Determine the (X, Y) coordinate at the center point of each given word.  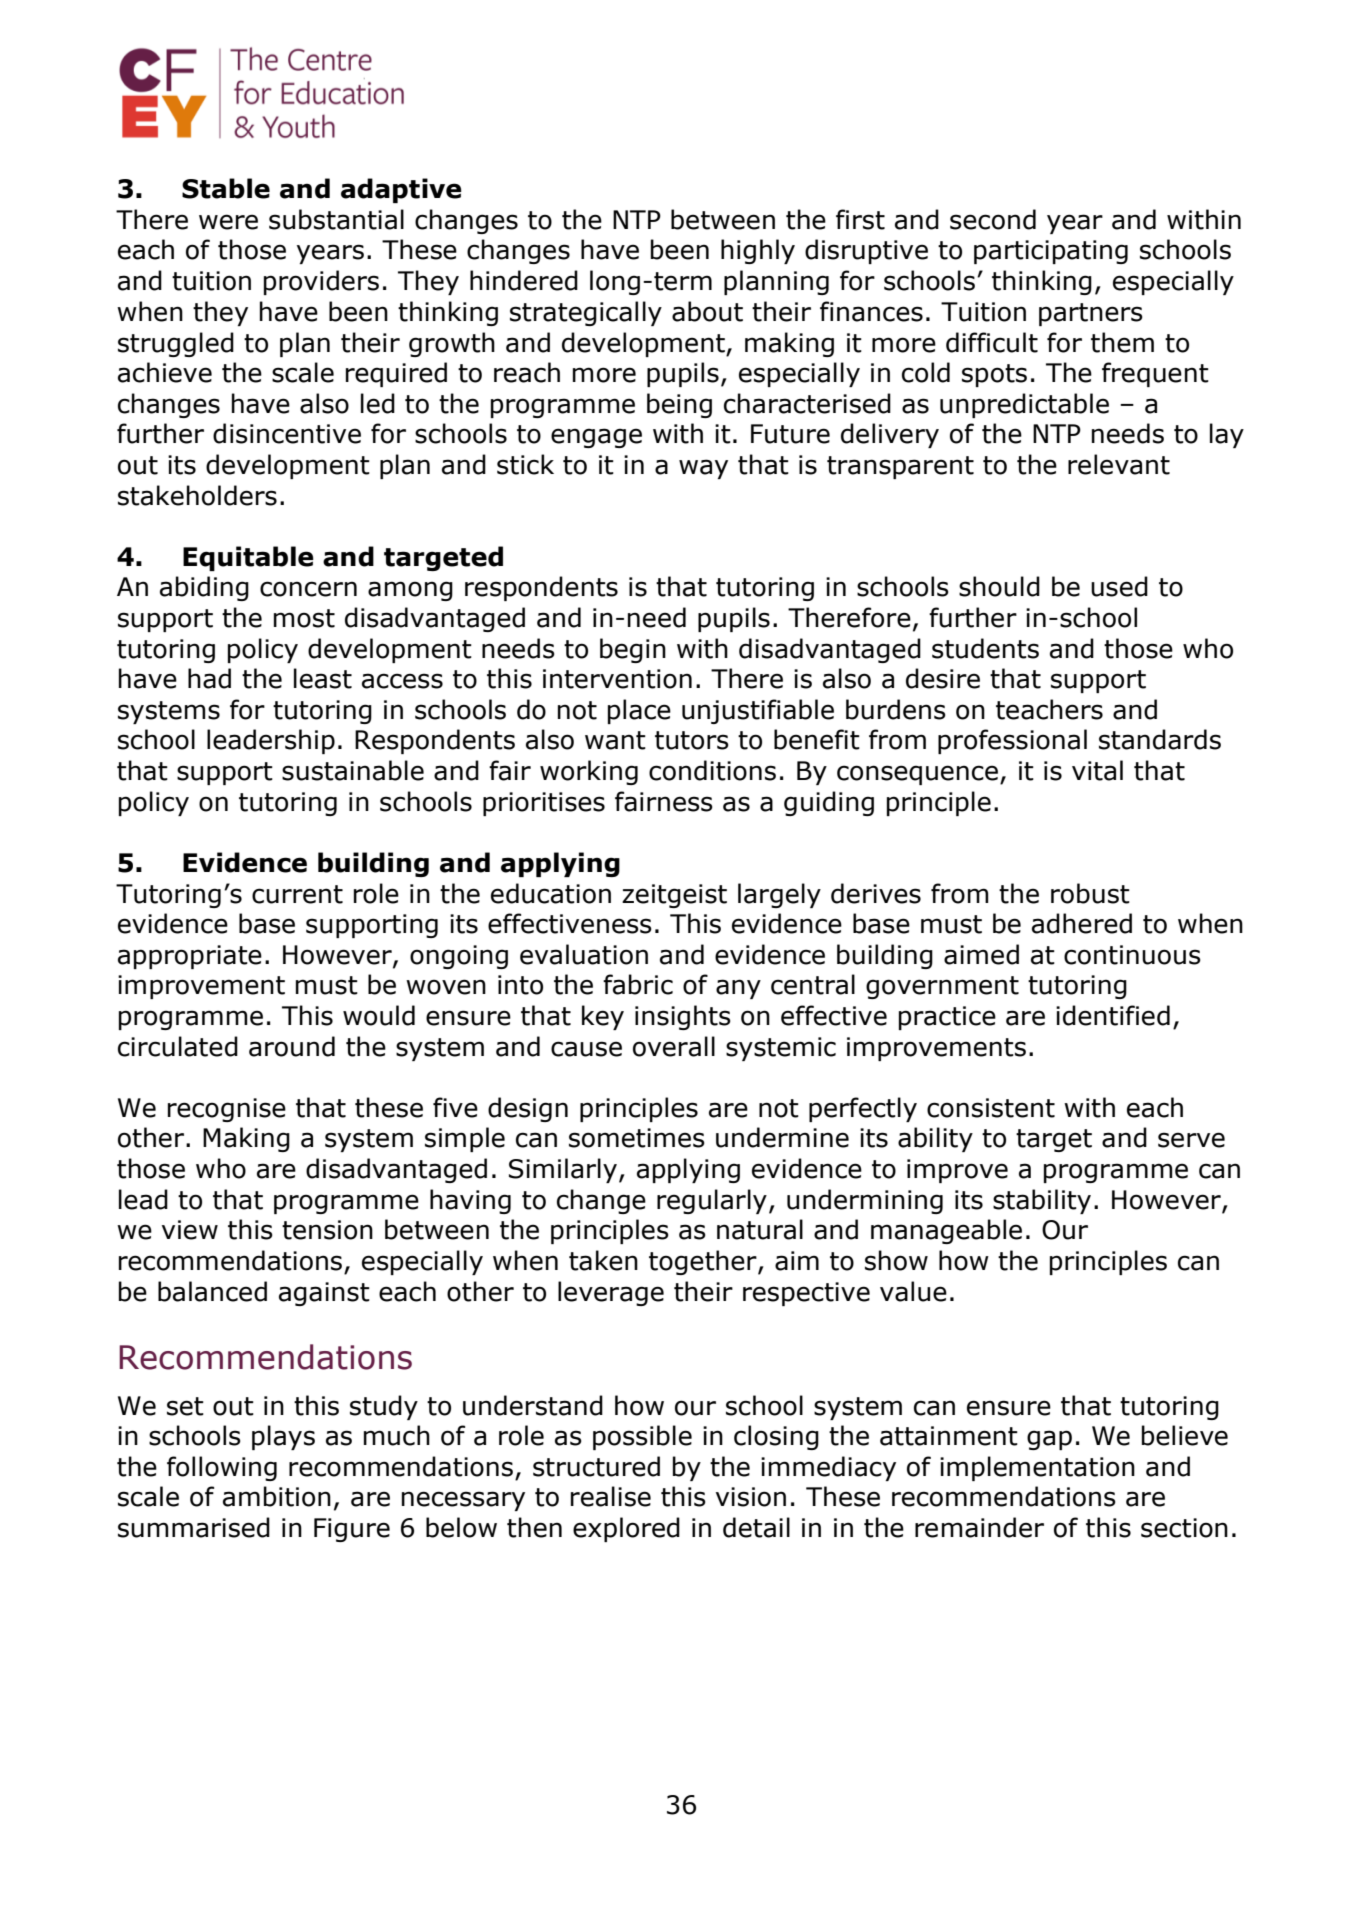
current (297, 894)
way (703, 469)
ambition (277, 1496)
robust (1090, 893)
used (1119, 586)
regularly (712, 1201)
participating (1051, 252)
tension (327, 1230)
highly (758, 251)
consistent (991, 1108)
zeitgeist (674, 896)
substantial (336, 219)
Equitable (248, 558)
